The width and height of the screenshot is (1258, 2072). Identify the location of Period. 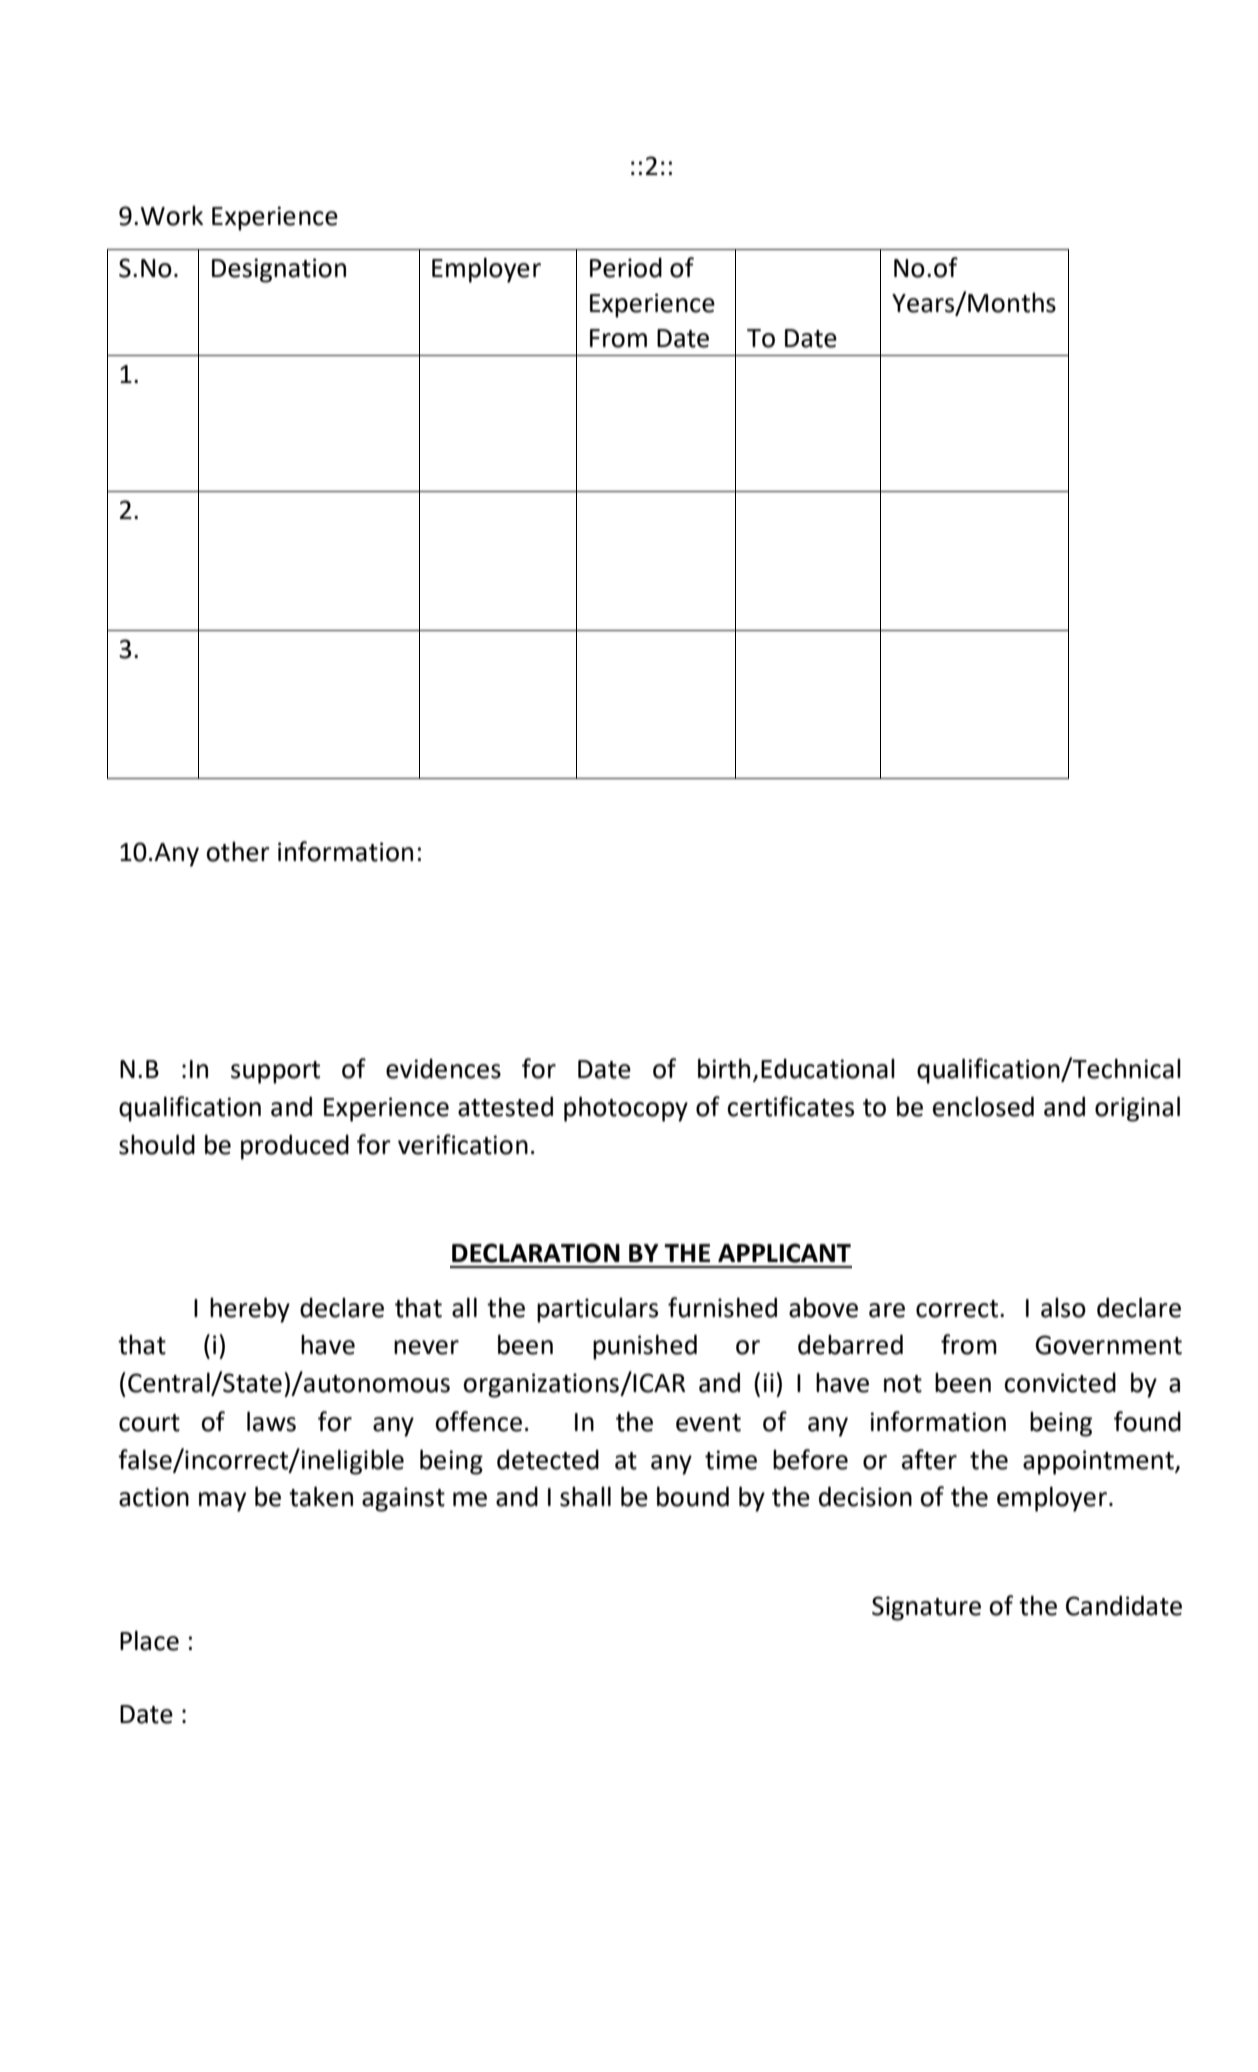
(626, 267).
